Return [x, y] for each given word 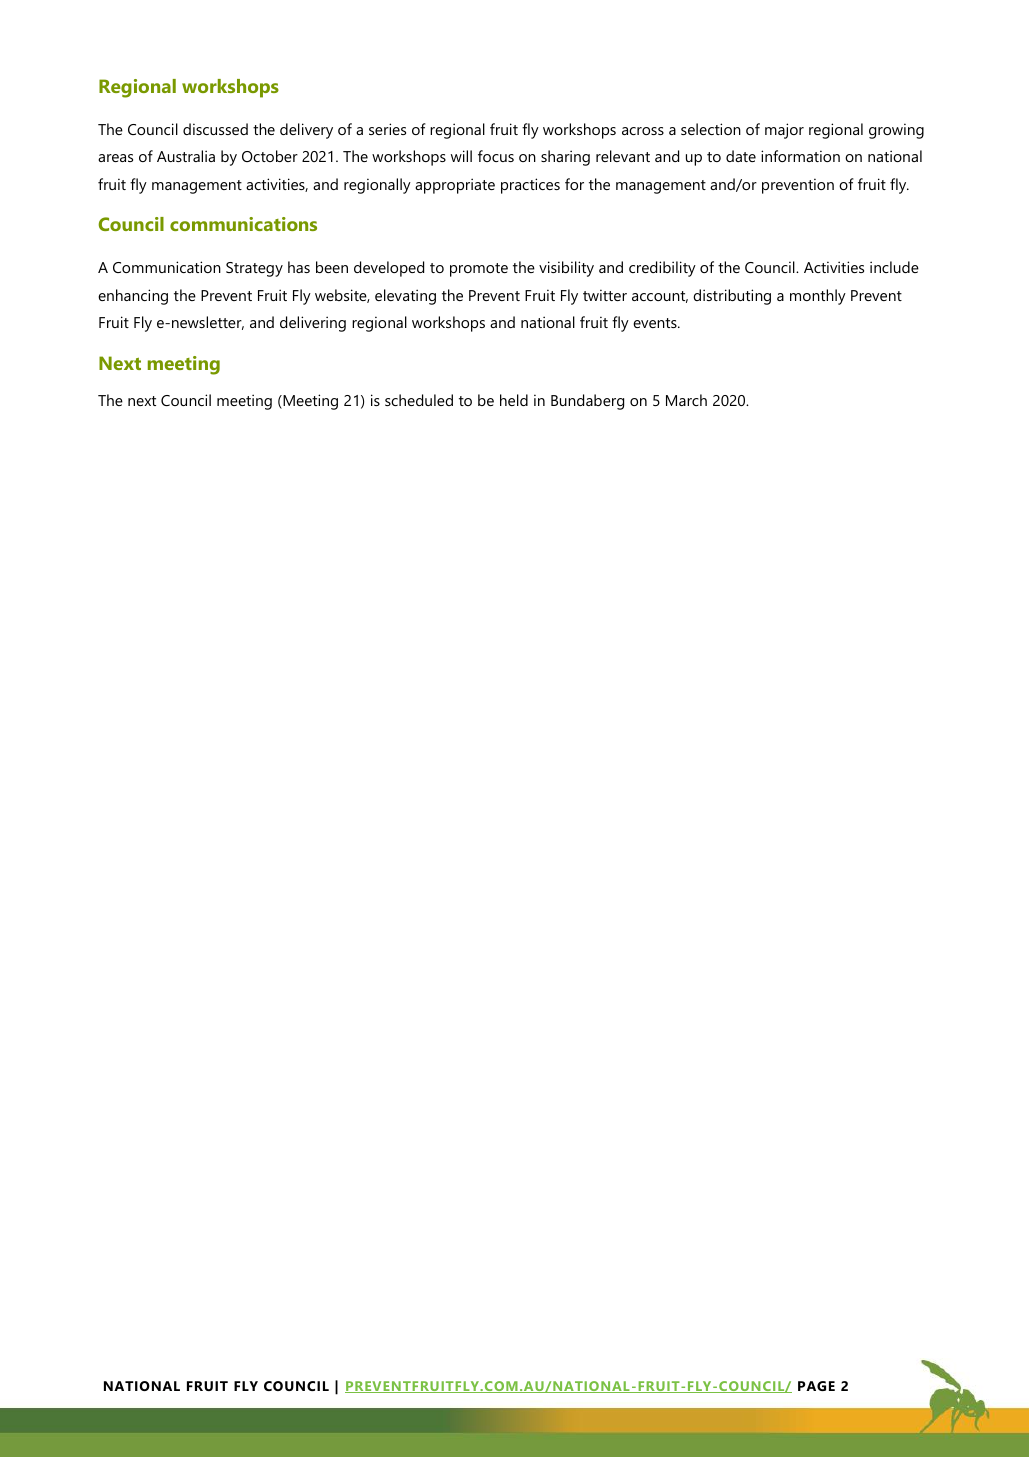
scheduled [419, 400]
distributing [732, 297]
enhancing [133, 297]
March [686, 400]
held [514, 400]
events [656, 323]
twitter [605, 295]
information [800, 156]
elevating [405, 297]
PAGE [816, 1386]
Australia [186, 156]
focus [496, 156]
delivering [313, 324]
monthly [818, 297]
